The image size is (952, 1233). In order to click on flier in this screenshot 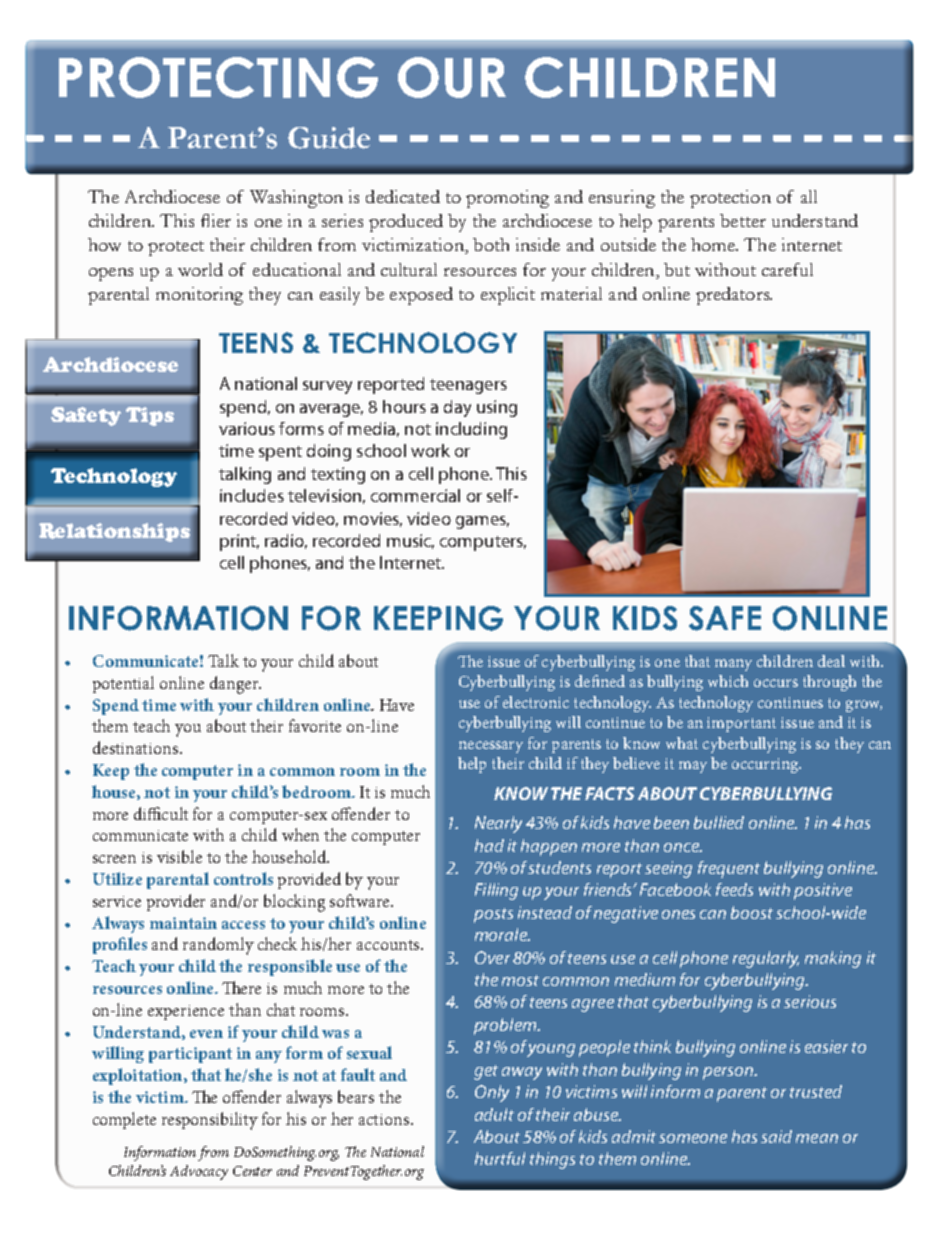, I will do `click(216, 220)`.
